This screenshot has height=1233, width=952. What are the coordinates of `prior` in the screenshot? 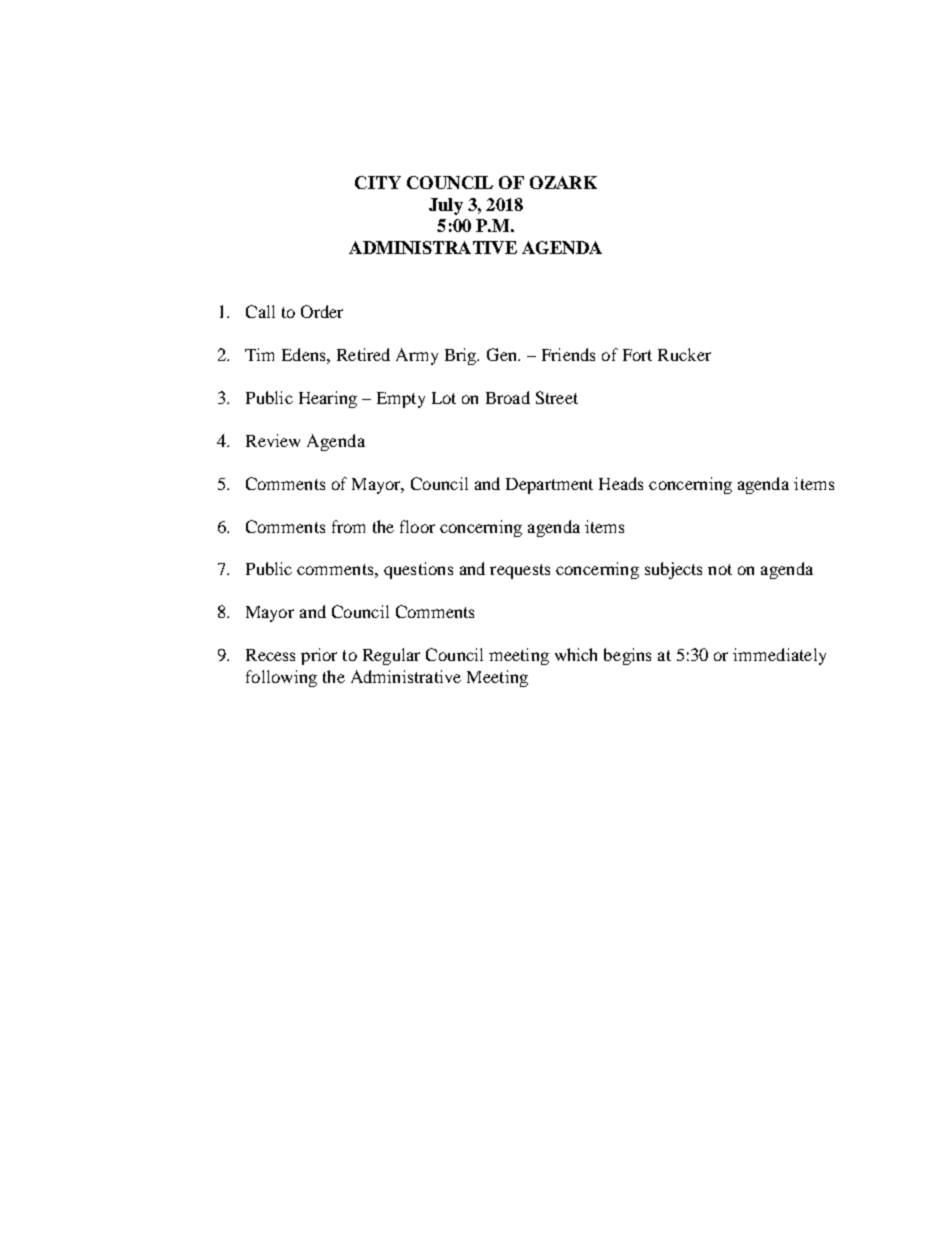 It's located at (319, 656).
